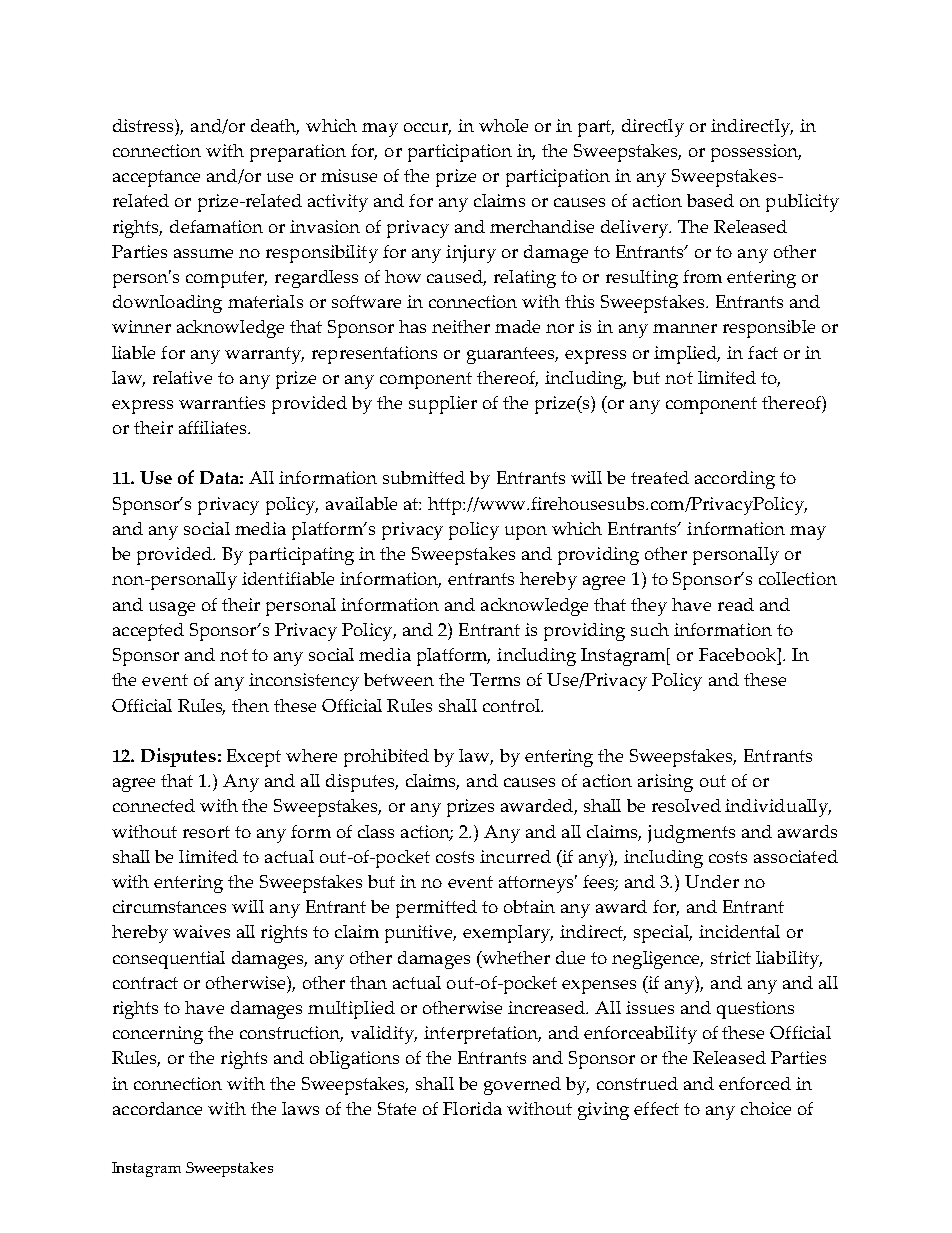  What do you see at coordinates (503, 125) in the screenshot?
I see `whole` at bounding box center [503, 125].
